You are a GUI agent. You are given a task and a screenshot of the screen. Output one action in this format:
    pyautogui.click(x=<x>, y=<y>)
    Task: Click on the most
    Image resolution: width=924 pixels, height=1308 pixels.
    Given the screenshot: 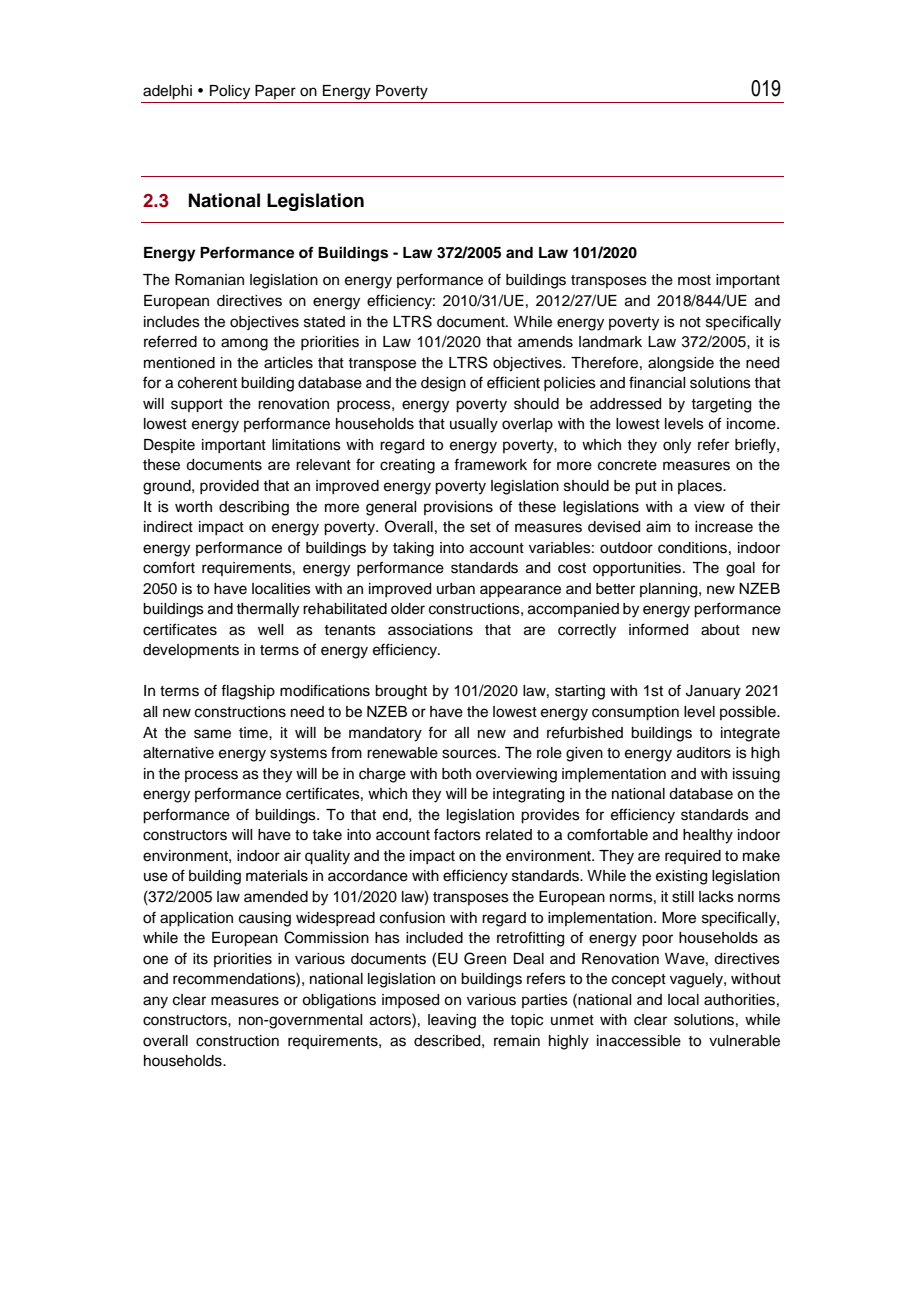 What is the action you would take?
    pyautogui.click(x=694, y=280)
